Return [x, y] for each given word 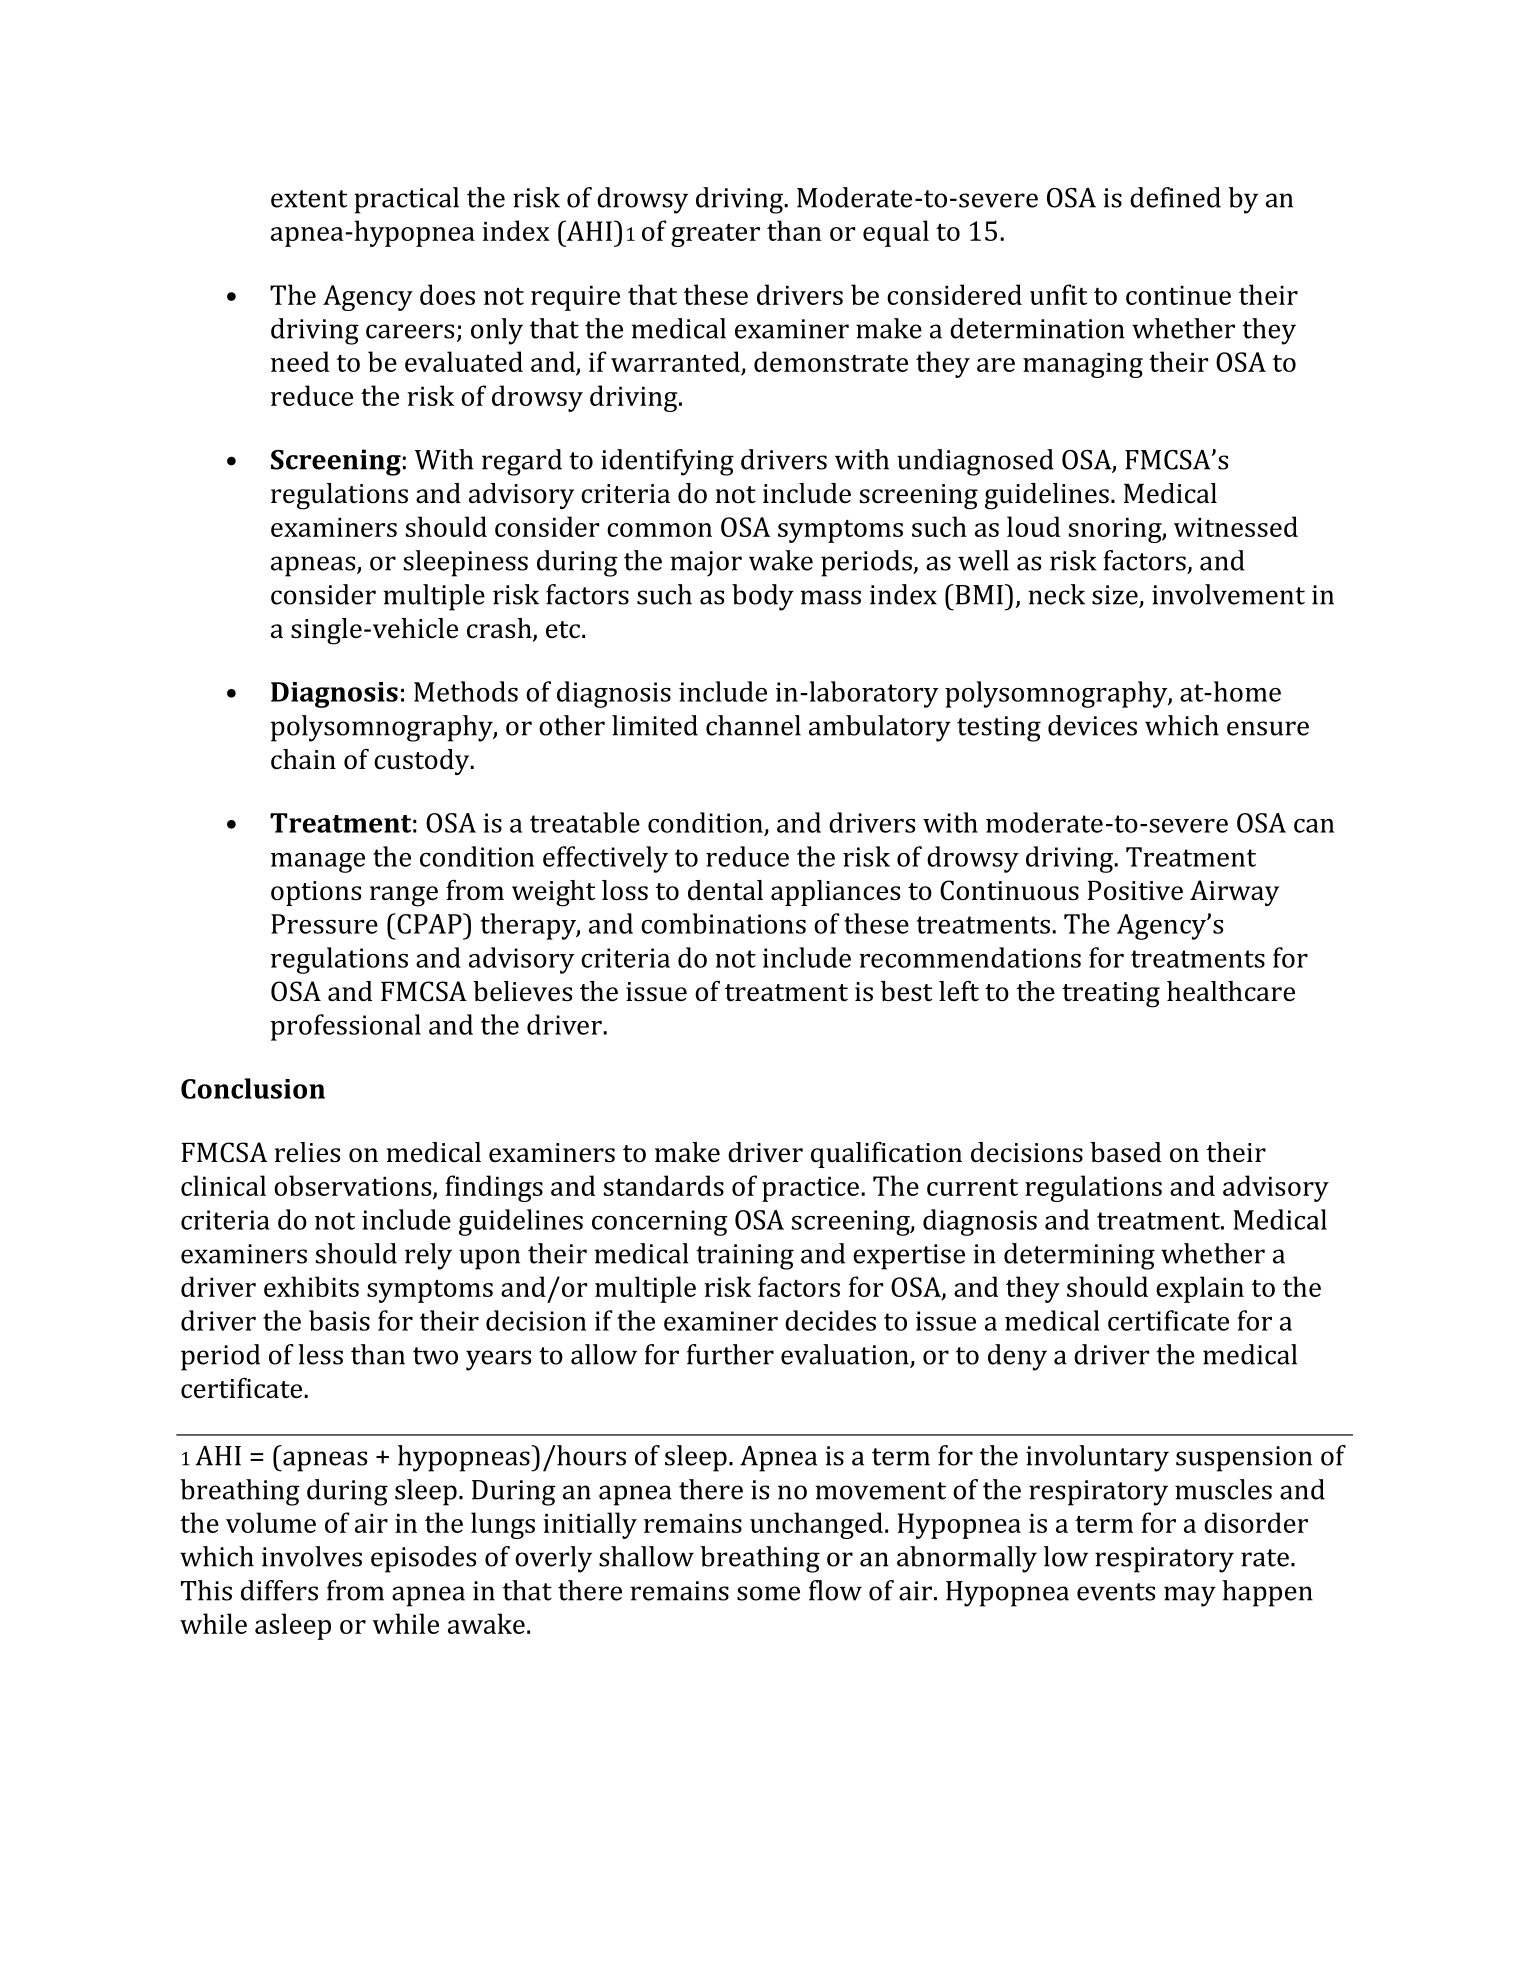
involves [312, 1556]
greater [715, 235]
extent [309, 199]
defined [1175, 197]
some [768, 1593]
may [1190, 1596]
